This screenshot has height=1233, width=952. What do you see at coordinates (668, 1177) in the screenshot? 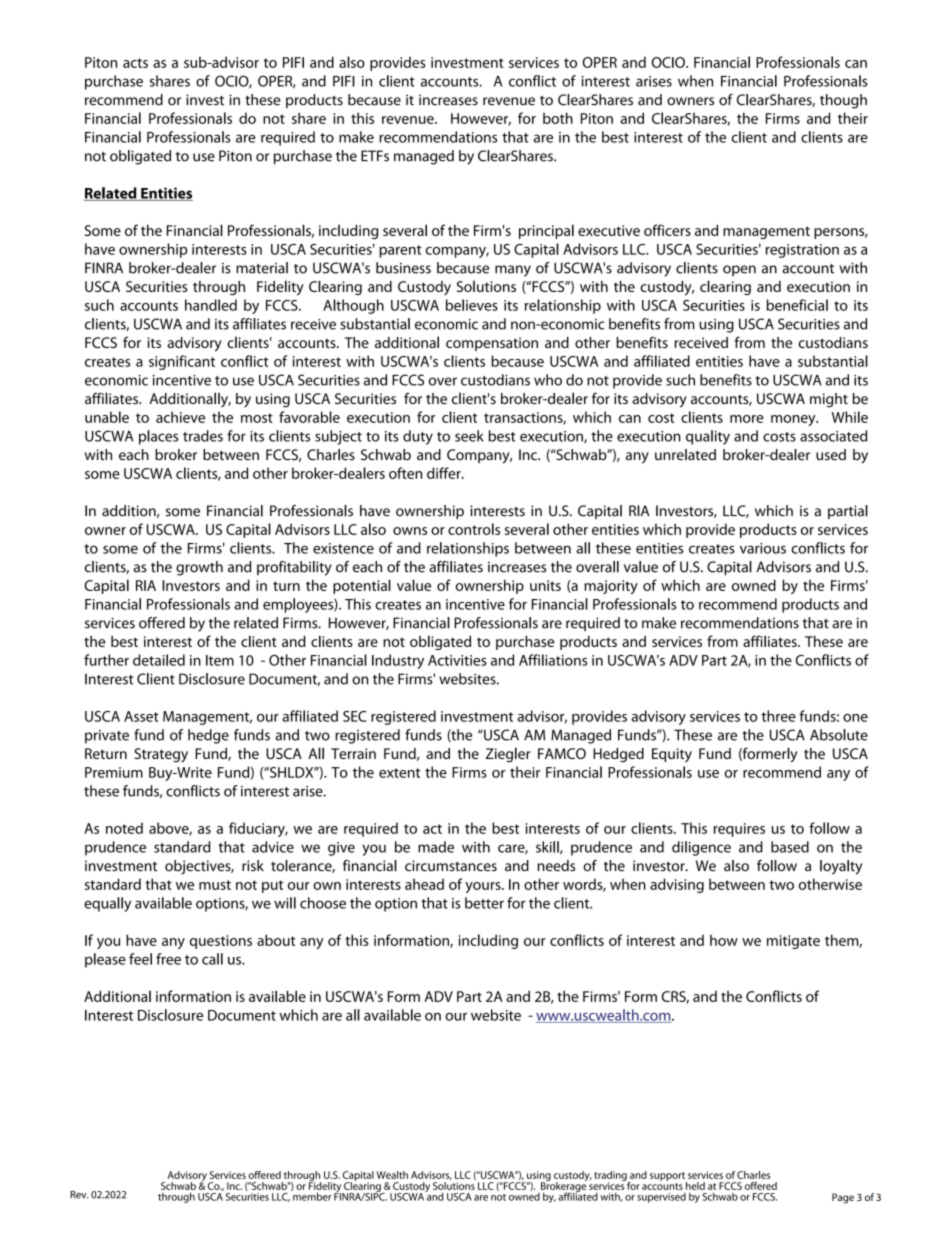
I see `support` at bounding box center [668, 1177].
